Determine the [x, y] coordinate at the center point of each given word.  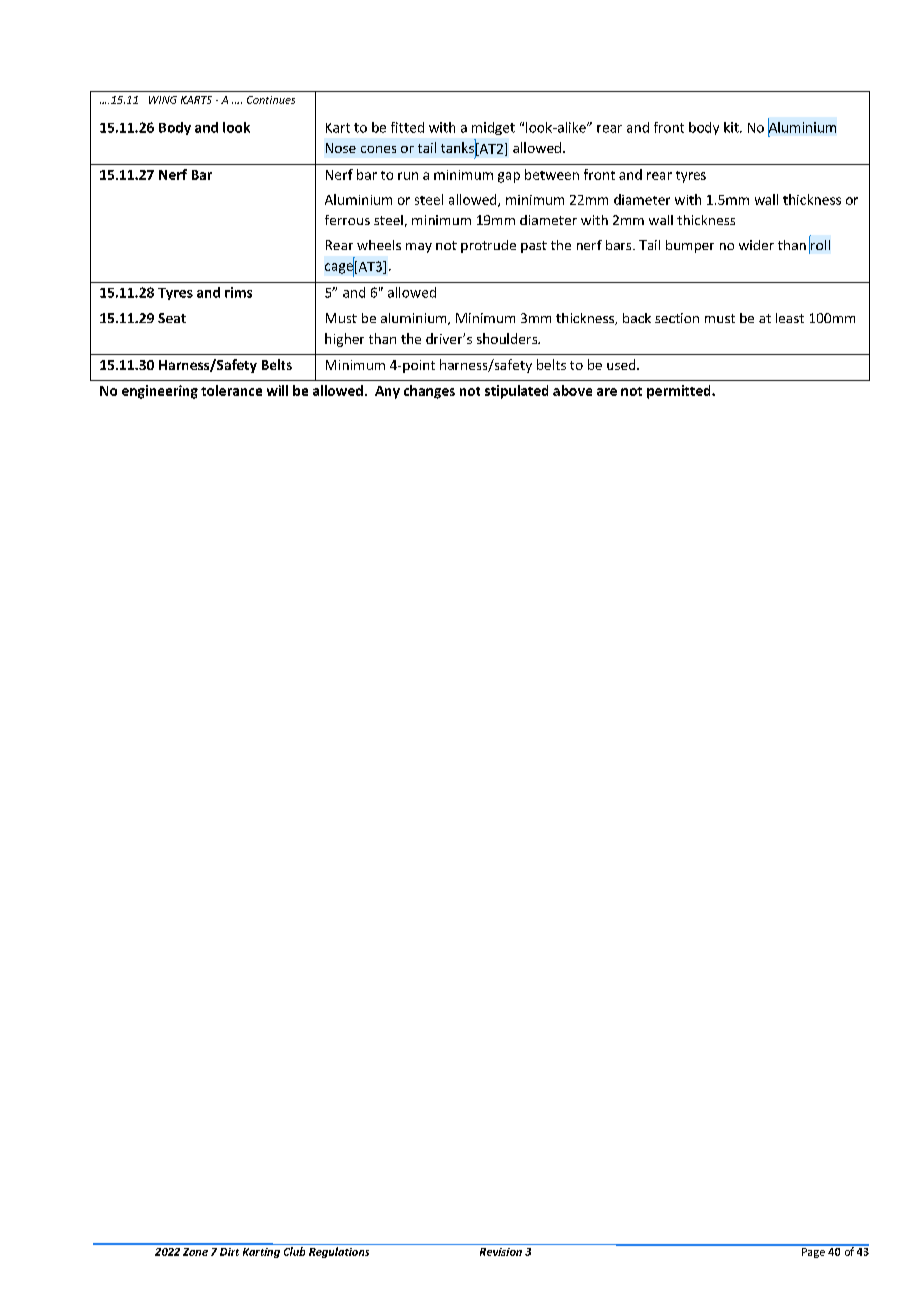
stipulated [516, 392]
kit [732, 127]
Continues [271, 100]
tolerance [231, 390]
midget [493, 128]
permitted [680, 392]
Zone [195, 1252]
